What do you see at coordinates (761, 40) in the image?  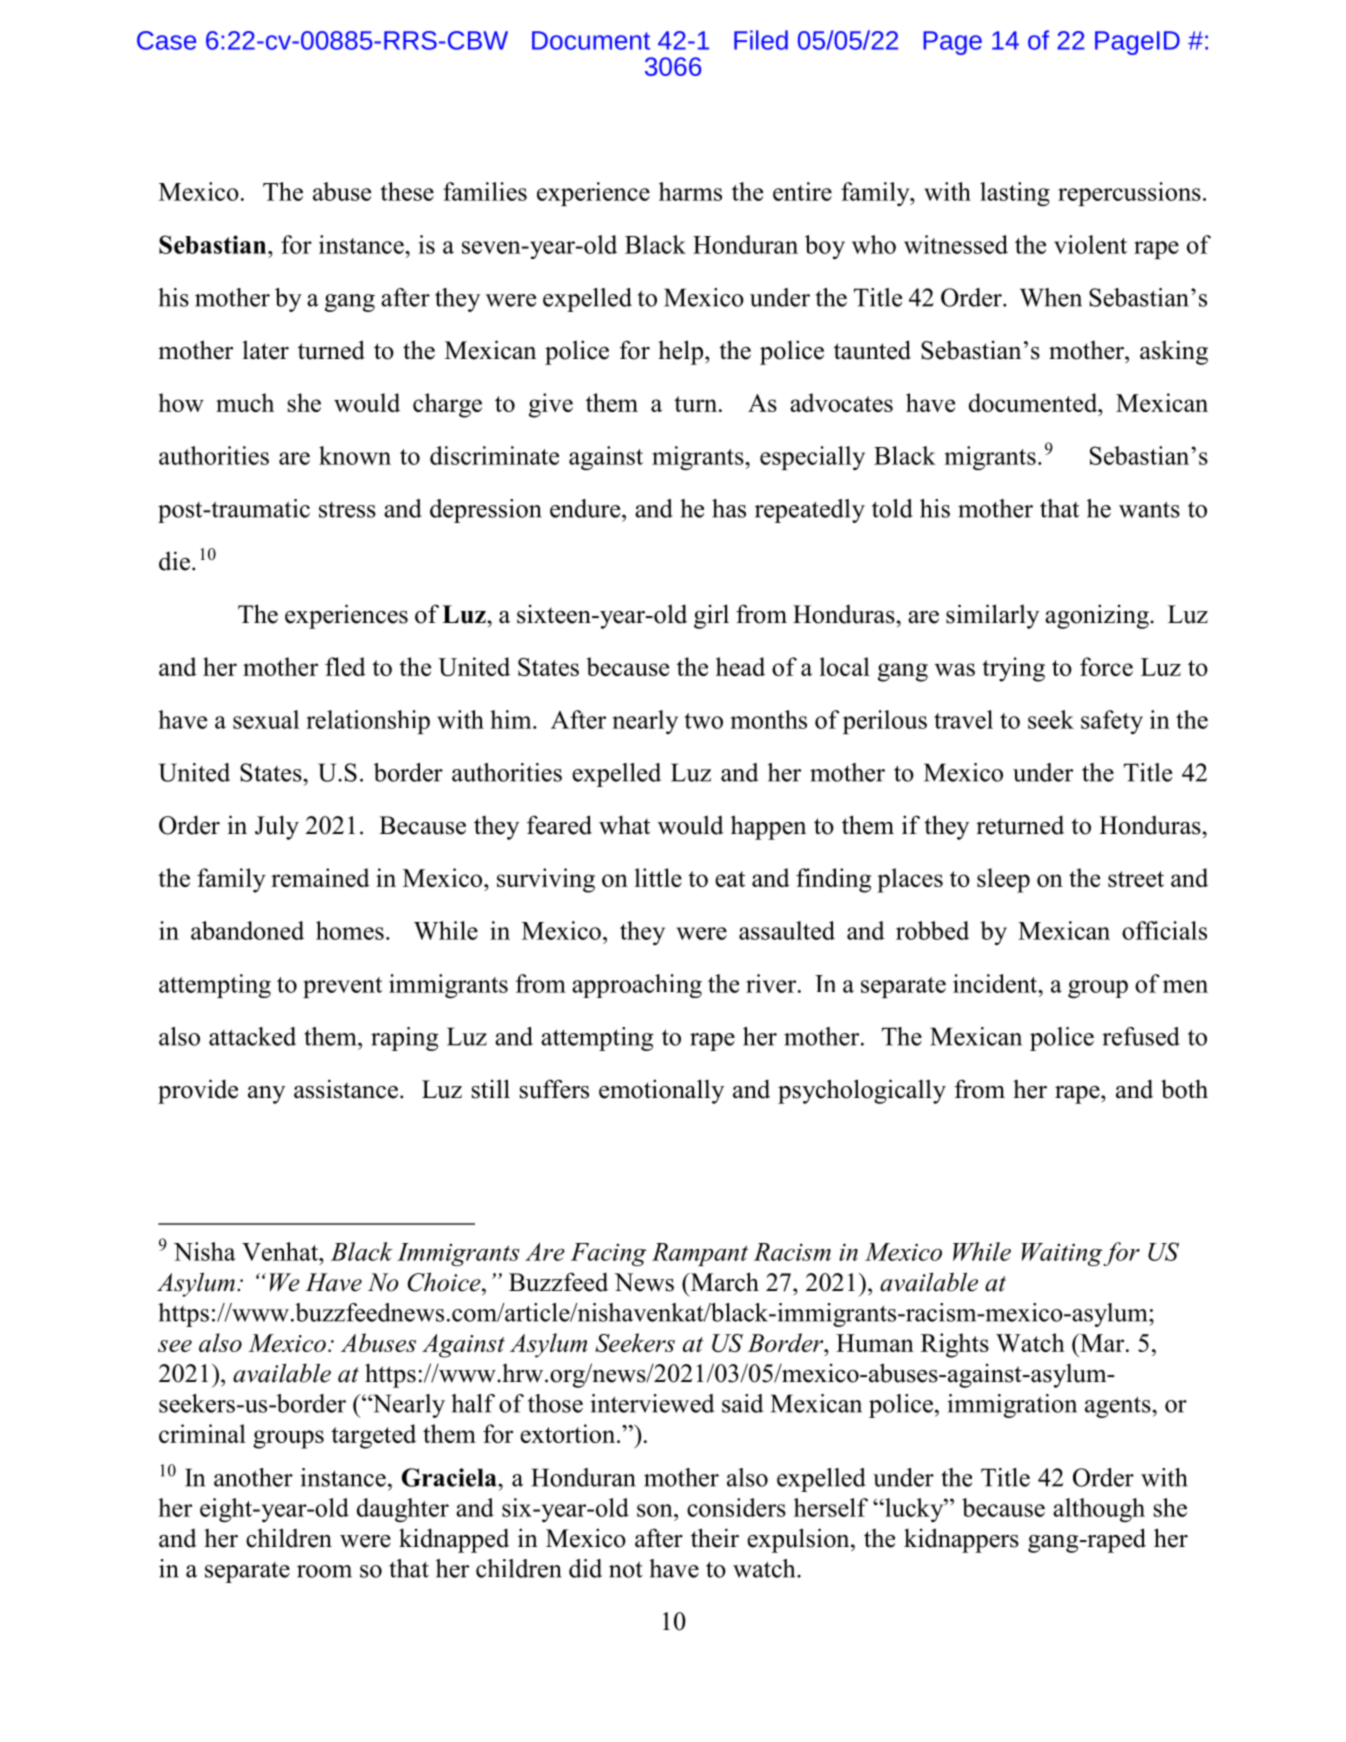 I see `Filed` at bounding box center [761, 40].
